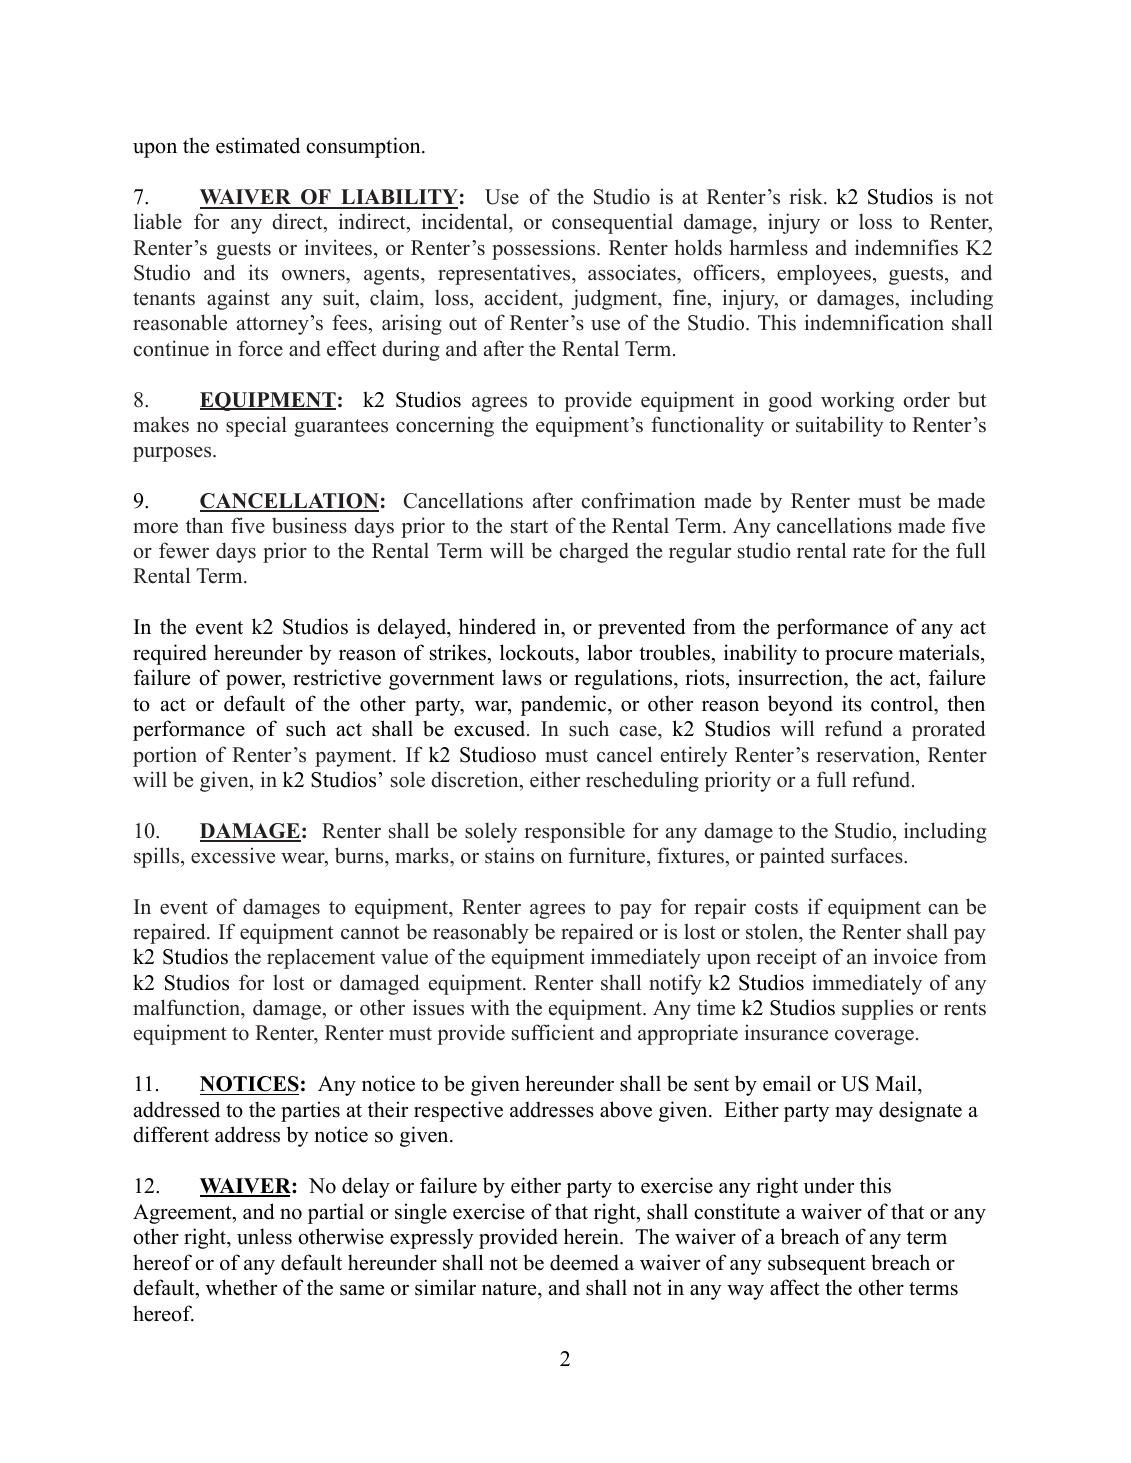 This document has width=1131, height=1463. I want to click on unless, so click(264, 1236).
